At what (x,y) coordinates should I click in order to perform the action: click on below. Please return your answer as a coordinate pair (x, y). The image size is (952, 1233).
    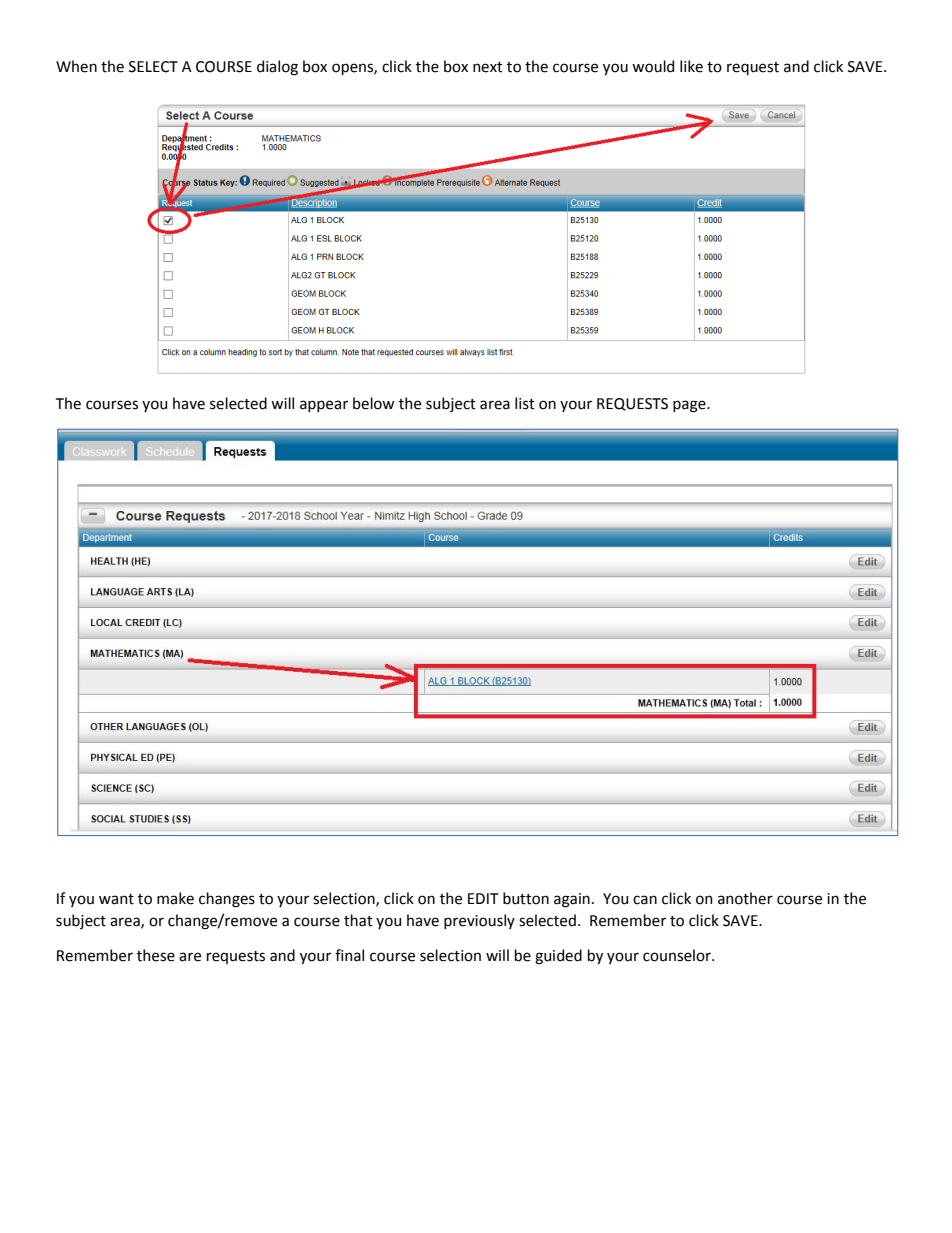
    Looking at the image, I should click on (373, 403).
